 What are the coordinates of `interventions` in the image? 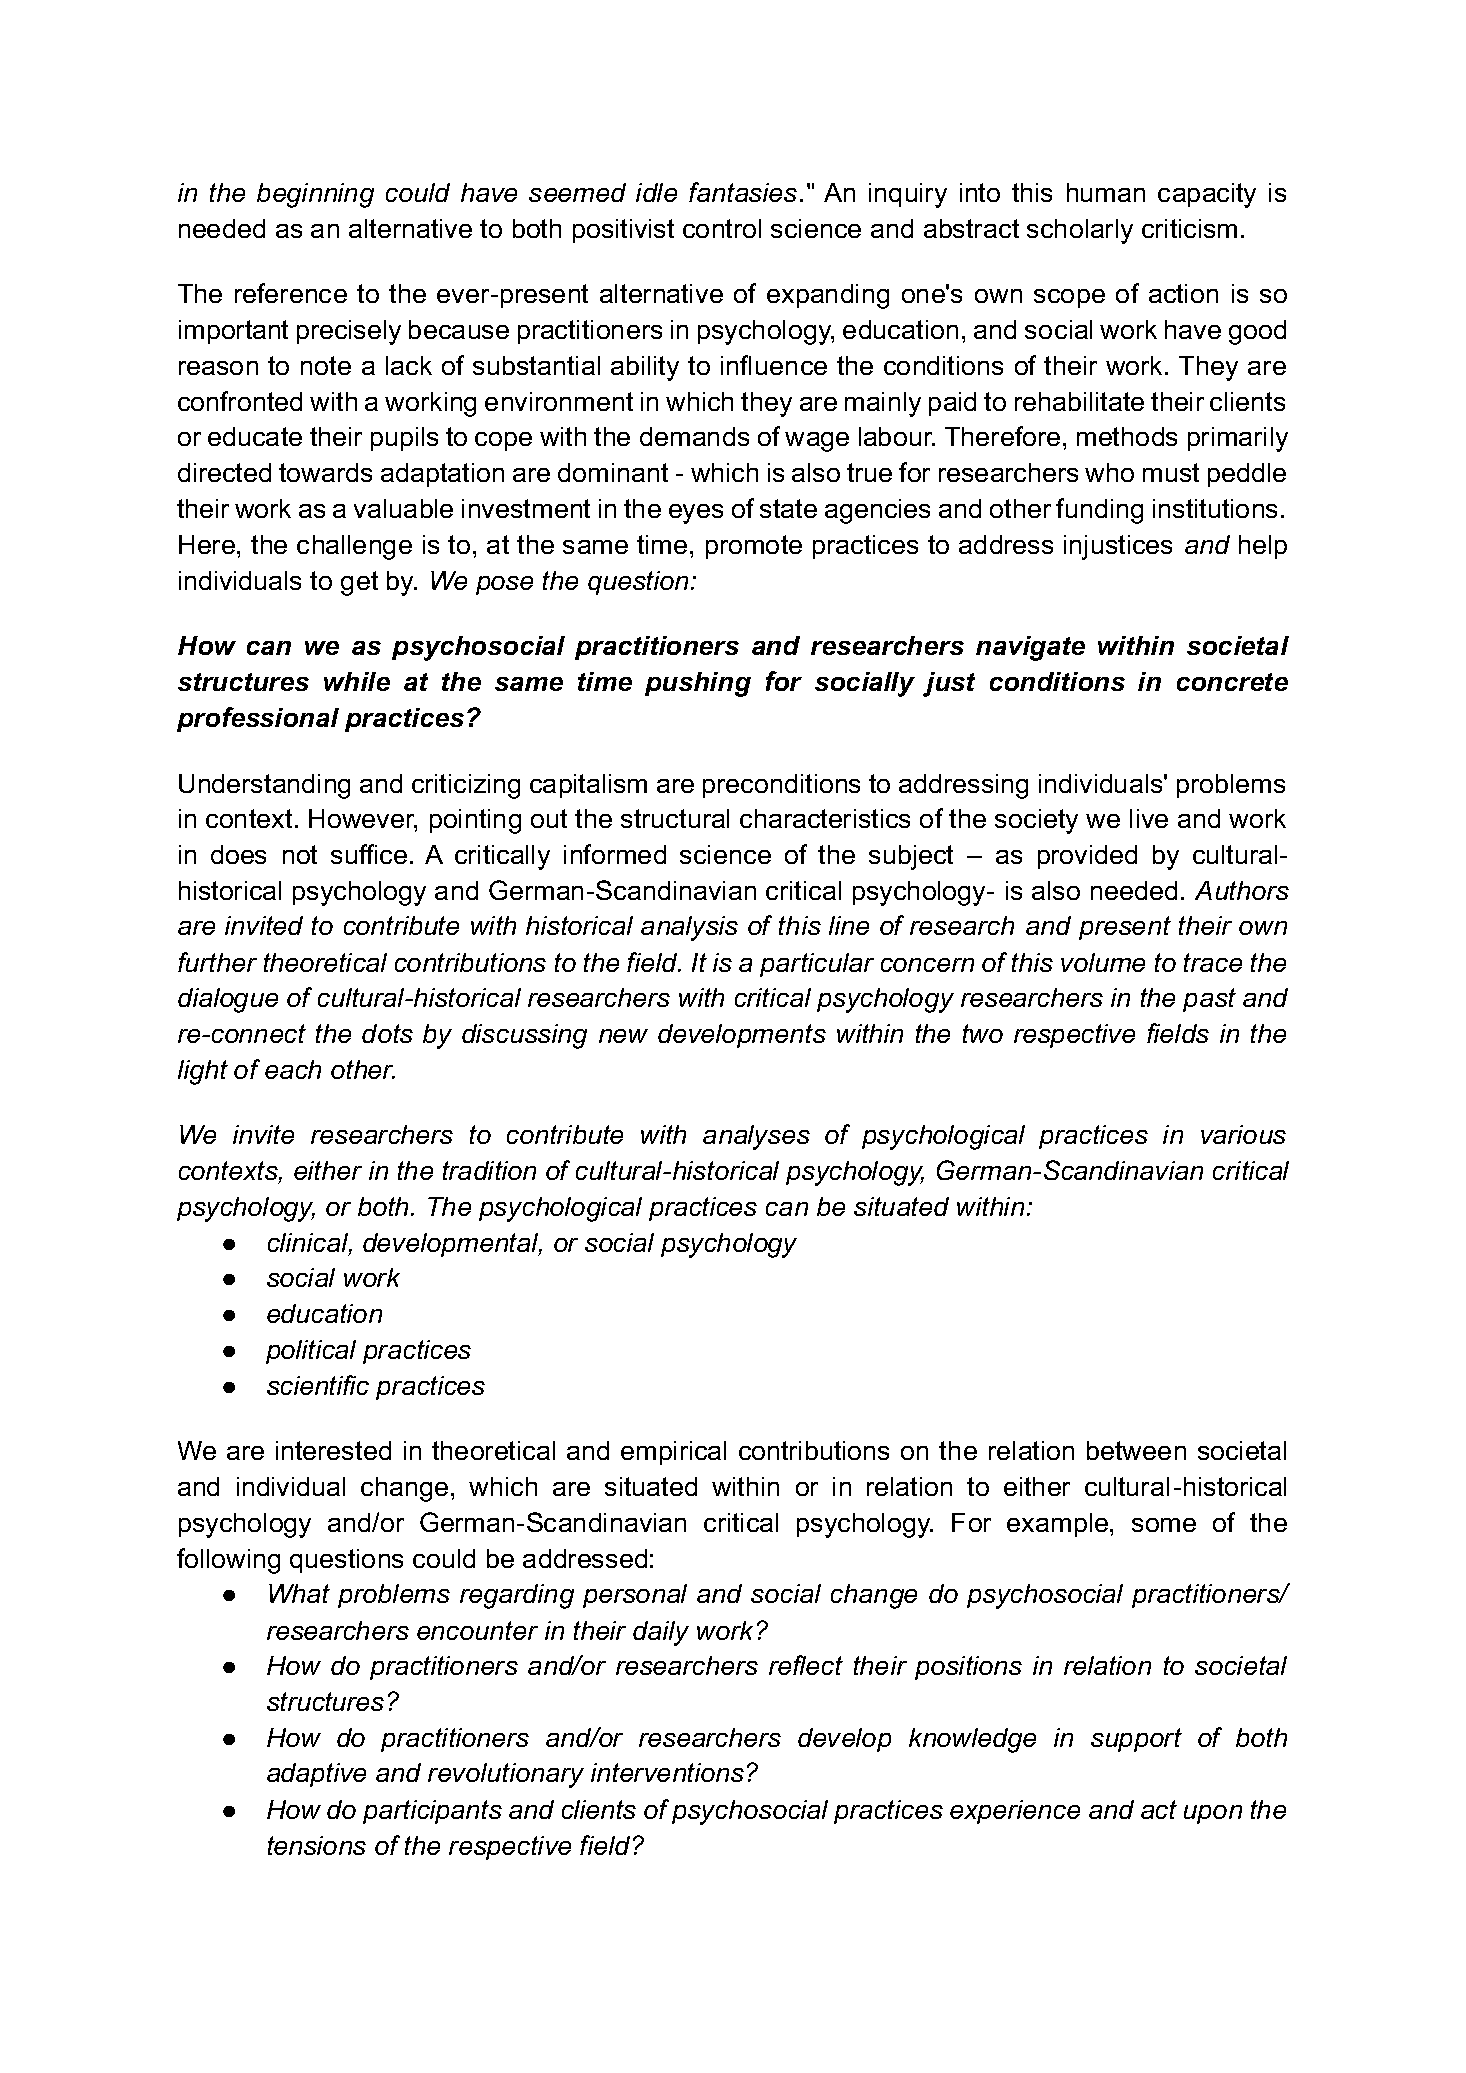 It's located at (667, 1772).
